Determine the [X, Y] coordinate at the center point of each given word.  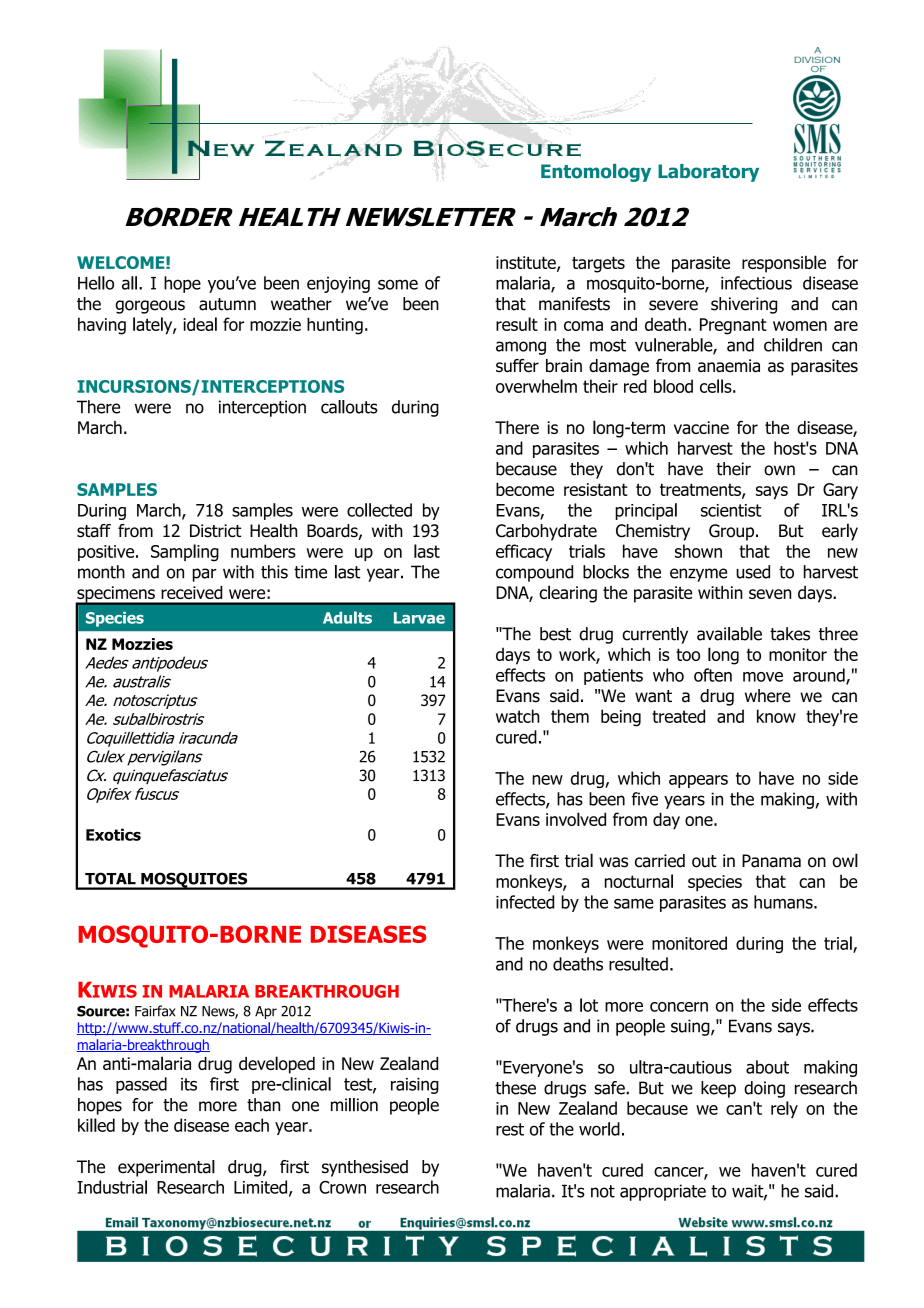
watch [518, 716]
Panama [771, 861]
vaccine [701, 427]
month [101, 572]
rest [510, 1129]
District [215, 531]
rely [784, 1109]
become [525, 489]
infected [525, 902]
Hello [96, 283]
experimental [166, 1168]
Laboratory [708, 173]
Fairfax [155, 1011]
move [763, 677]
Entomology [596, 173]
